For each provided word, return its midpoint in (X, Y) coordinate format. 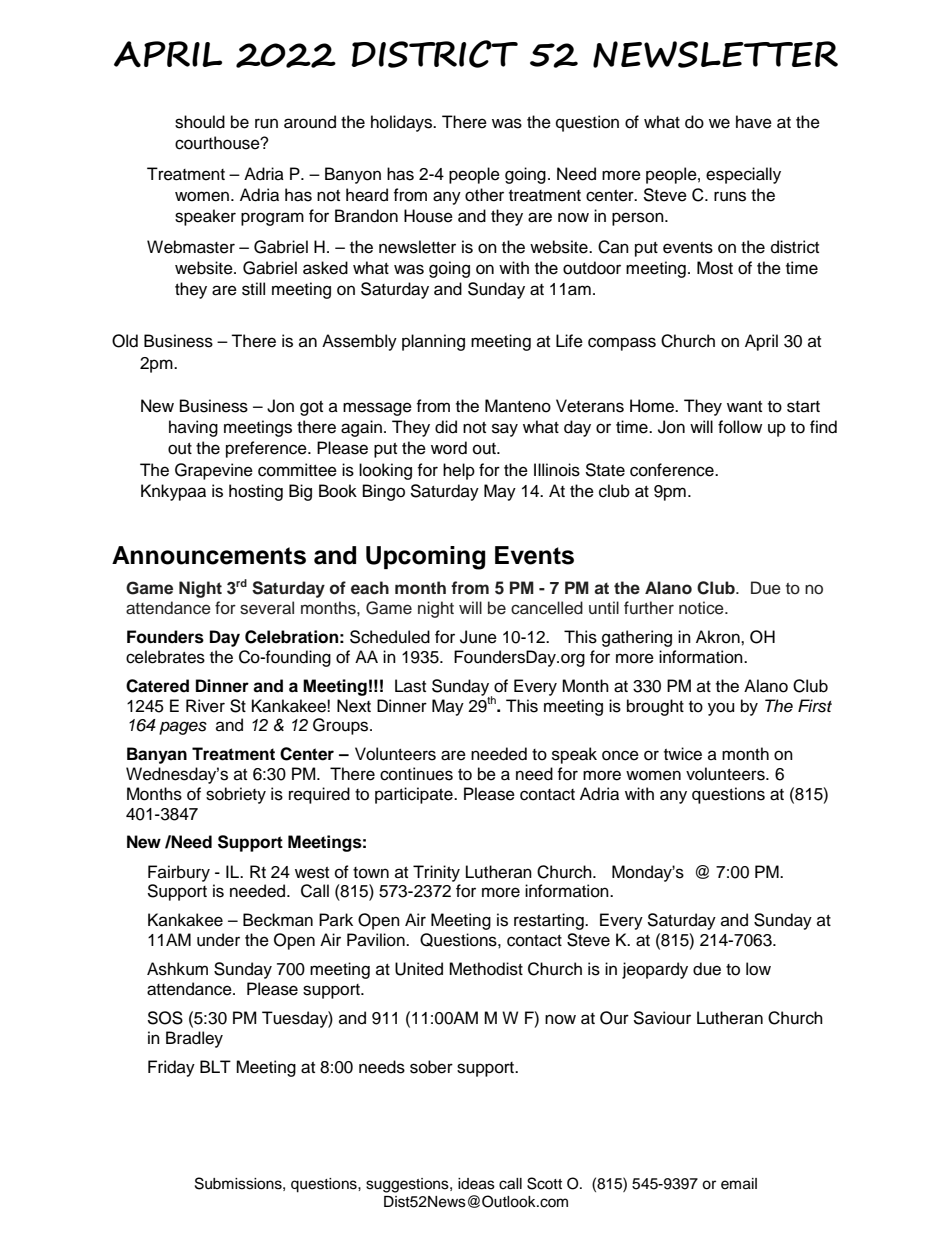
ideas (476, 1184)
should (200, 122)
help (459, 471)
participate (415, 795)
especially (743, 175)
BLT (215, 1066)
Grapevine (214, 471)
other (484, 195)
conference (673, 470)
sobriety (236, 795)
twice (683, 754)
